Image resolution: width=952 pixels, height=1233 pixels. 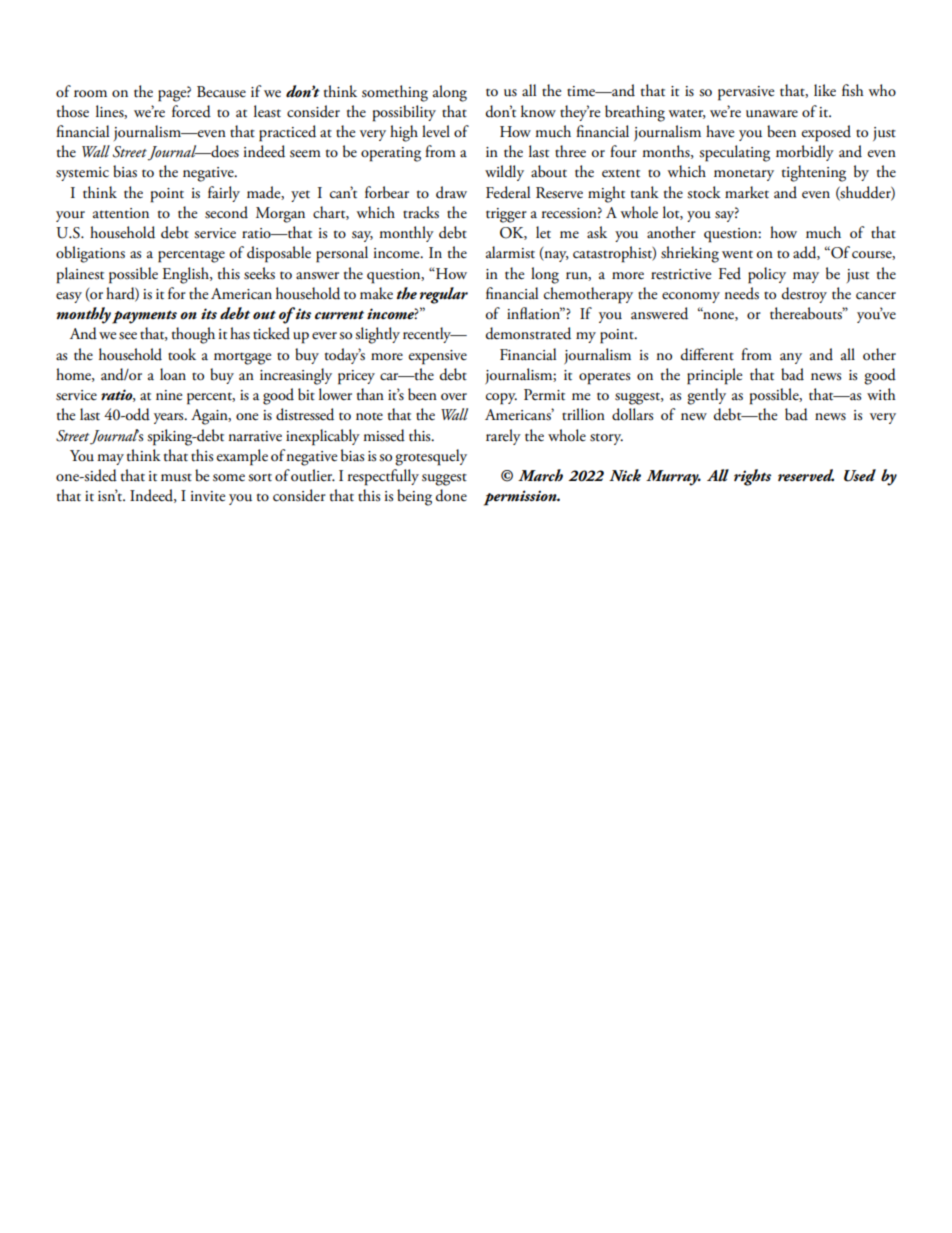 What do you see at coordinates (191, 111) in the screenshot?
I see `forced` at bounding box center [191, 111].
